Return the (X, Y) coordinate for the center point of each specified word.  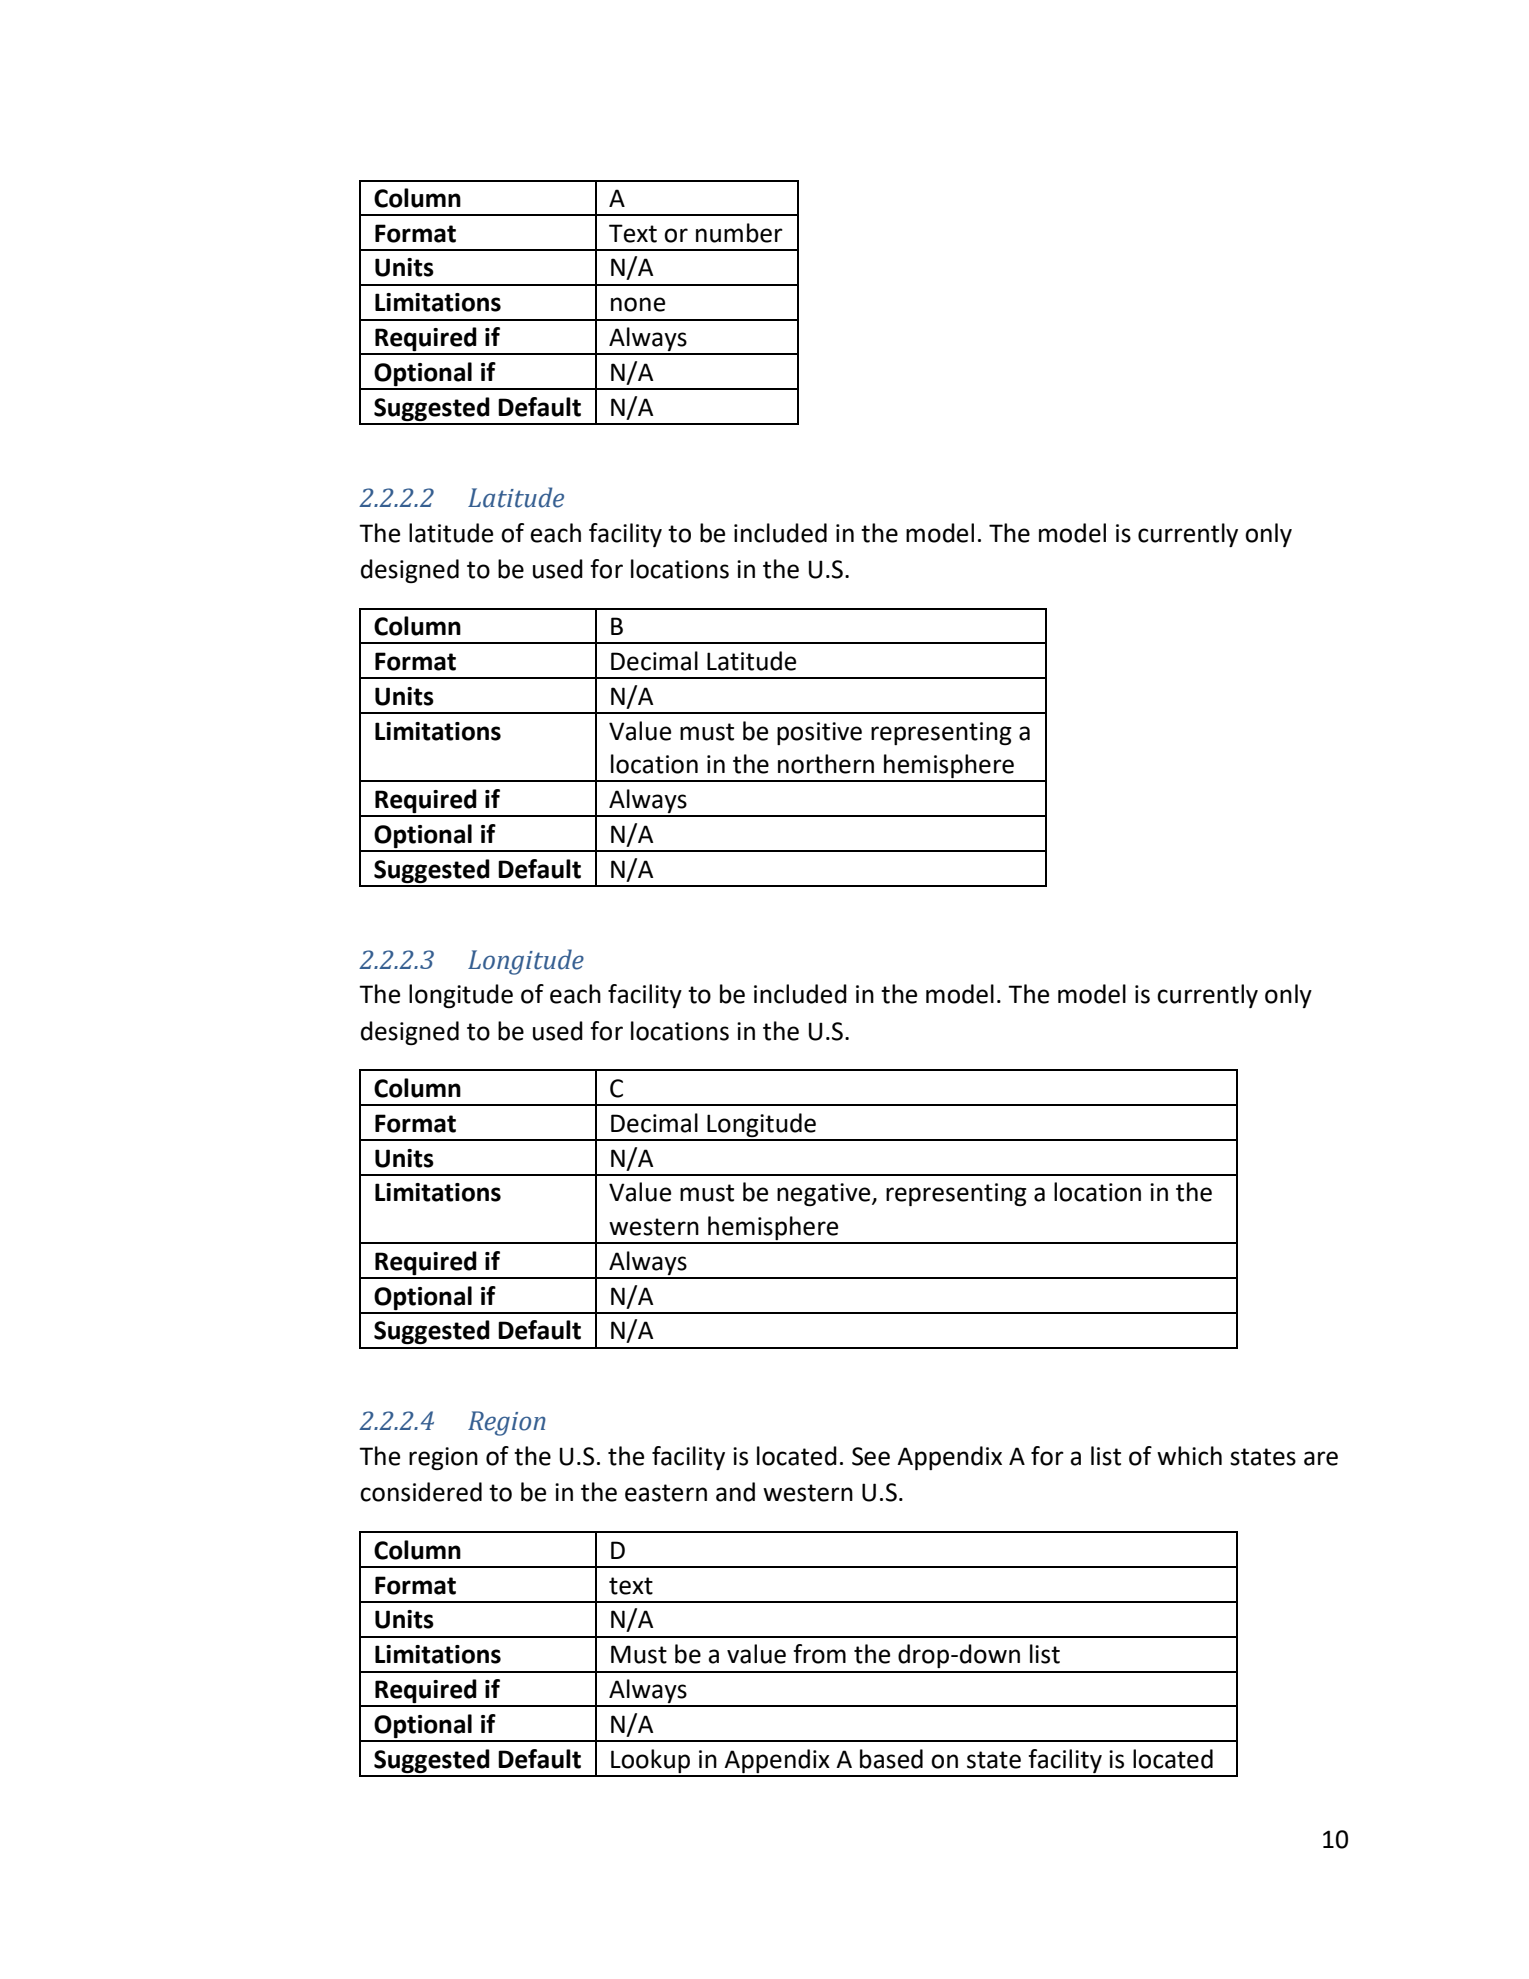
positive (819, 733)
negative (825, 1194)
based (891, 1759)
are (1321, 1458)
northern (826, 764)
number (739, 233)
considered (421, 1492)
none (638, 304)
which (1189, 1456)
